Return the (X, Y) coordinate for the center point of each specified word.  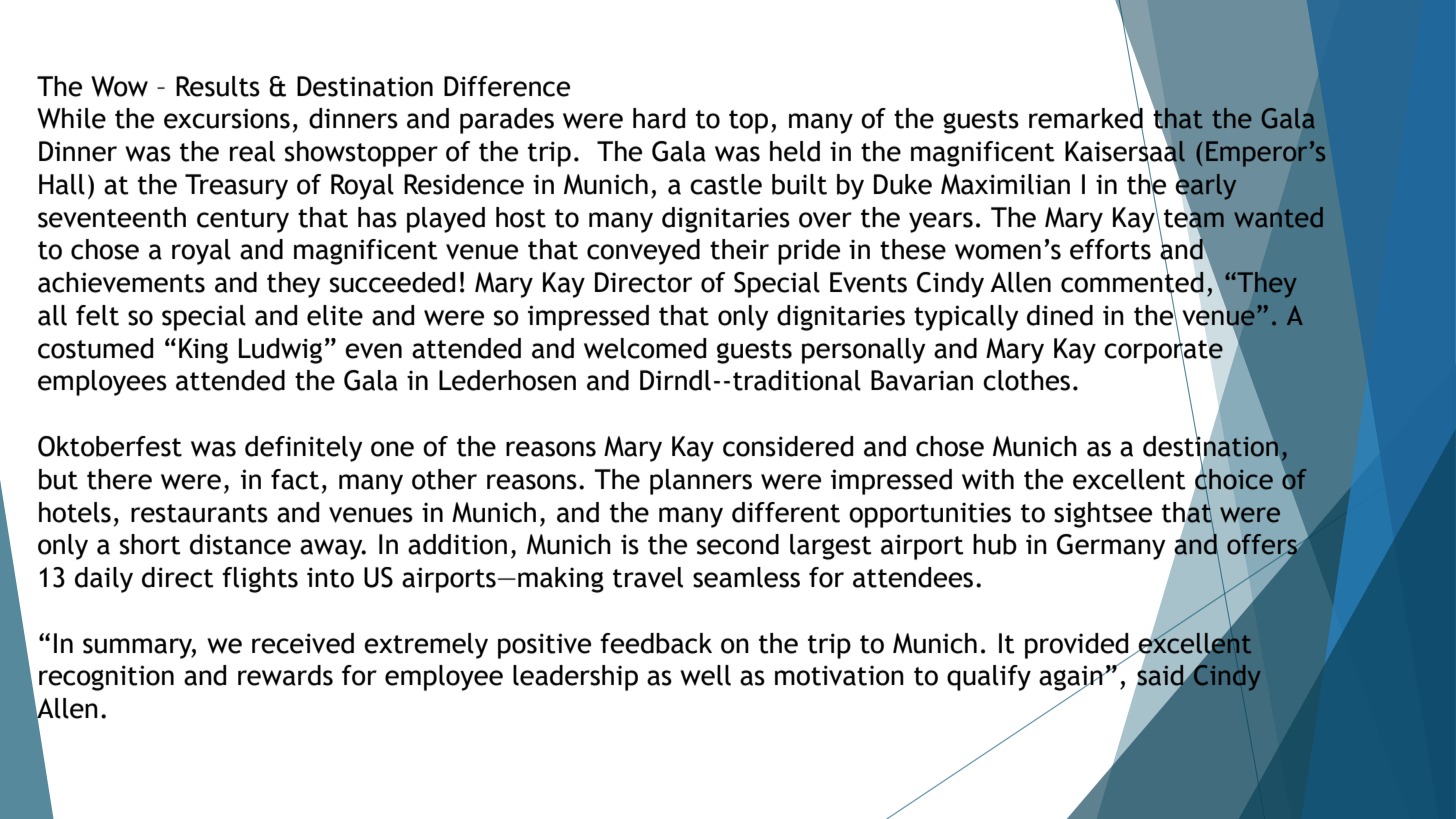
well (705, 675)
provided (1078, 647)
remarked (1086, 118)
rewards (285, 675)
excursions (227, 118)
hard (659, 118)
